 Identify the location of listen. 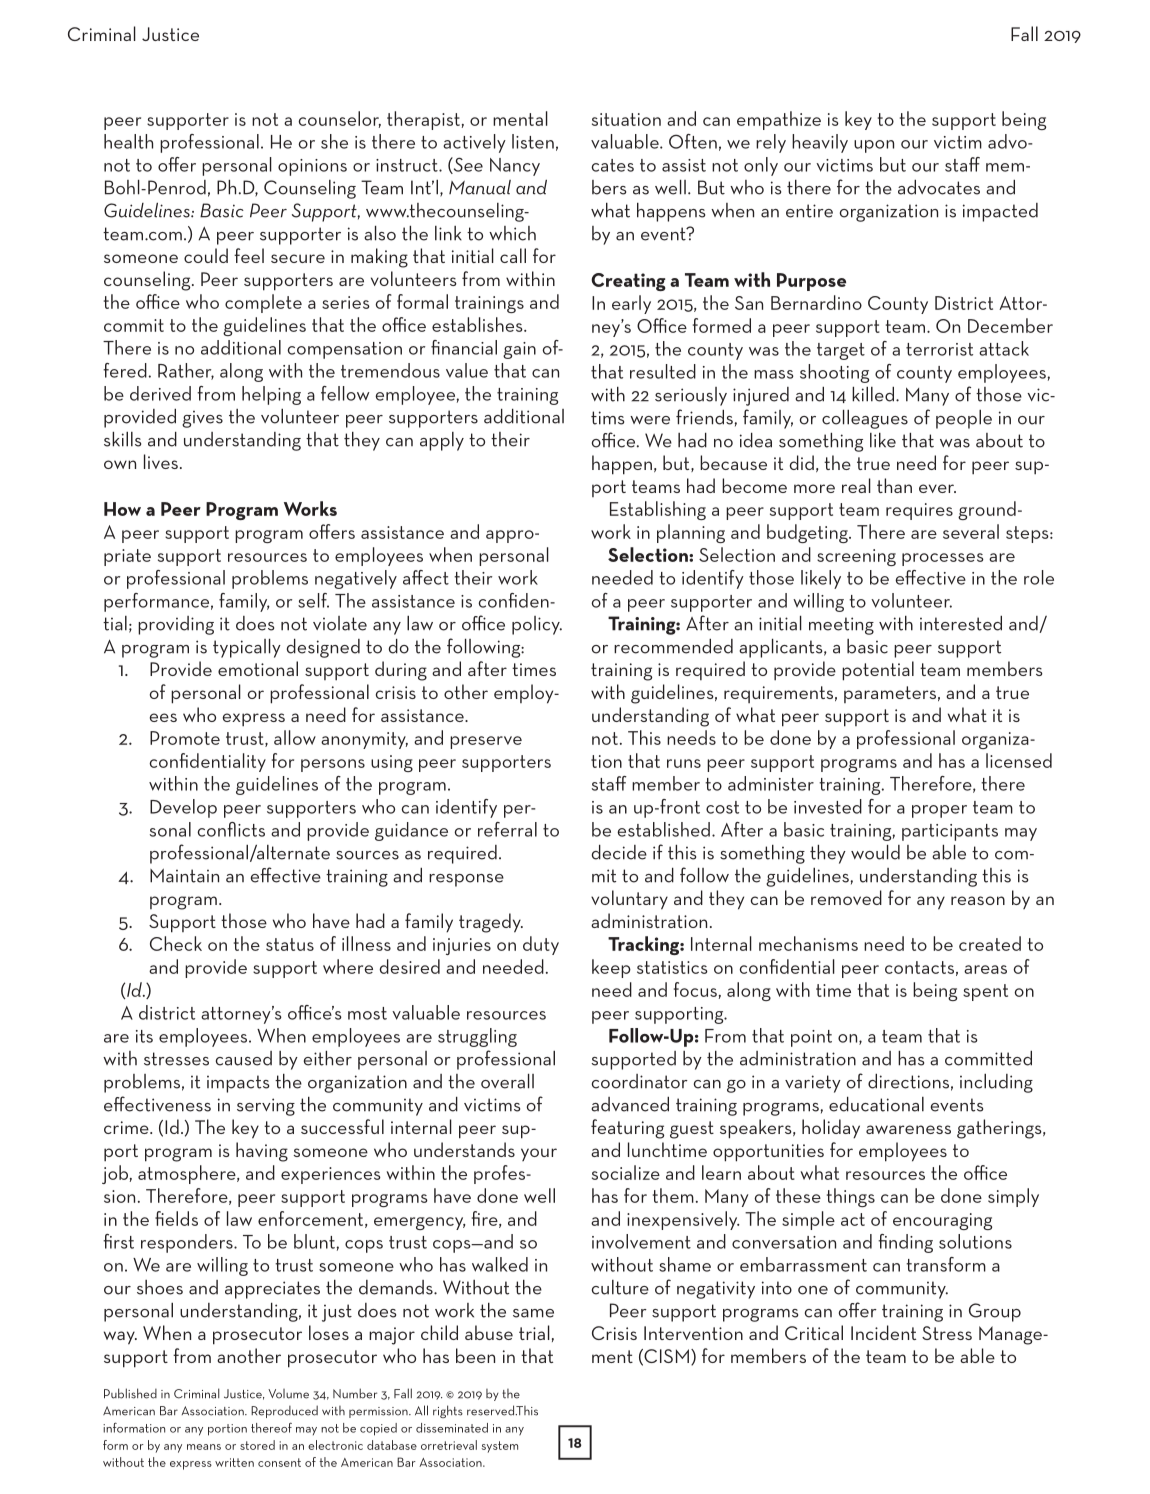
(533, 141).
